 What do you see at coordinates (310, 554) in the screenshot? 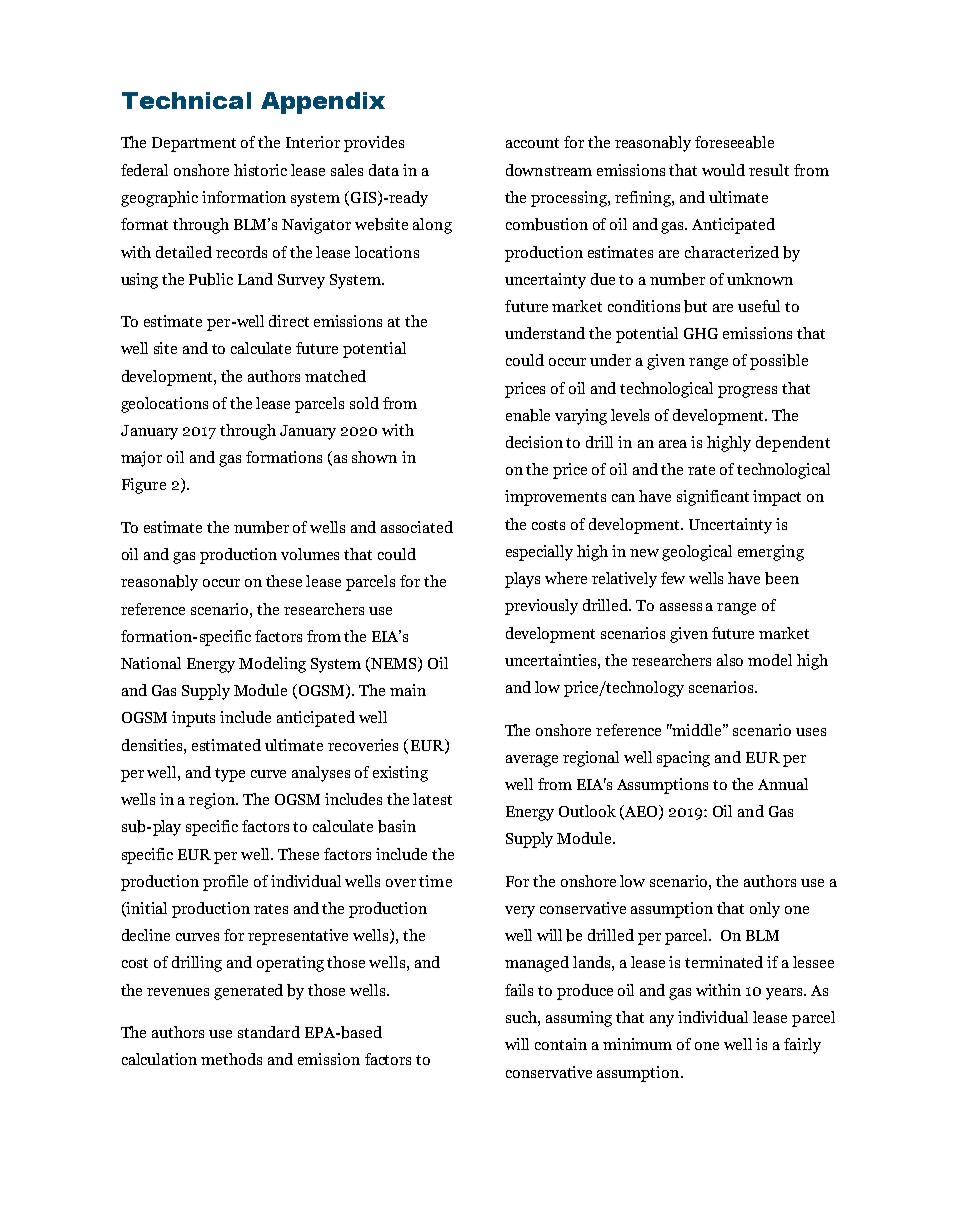
I see `volumes` at bounding box center [310, 554].
